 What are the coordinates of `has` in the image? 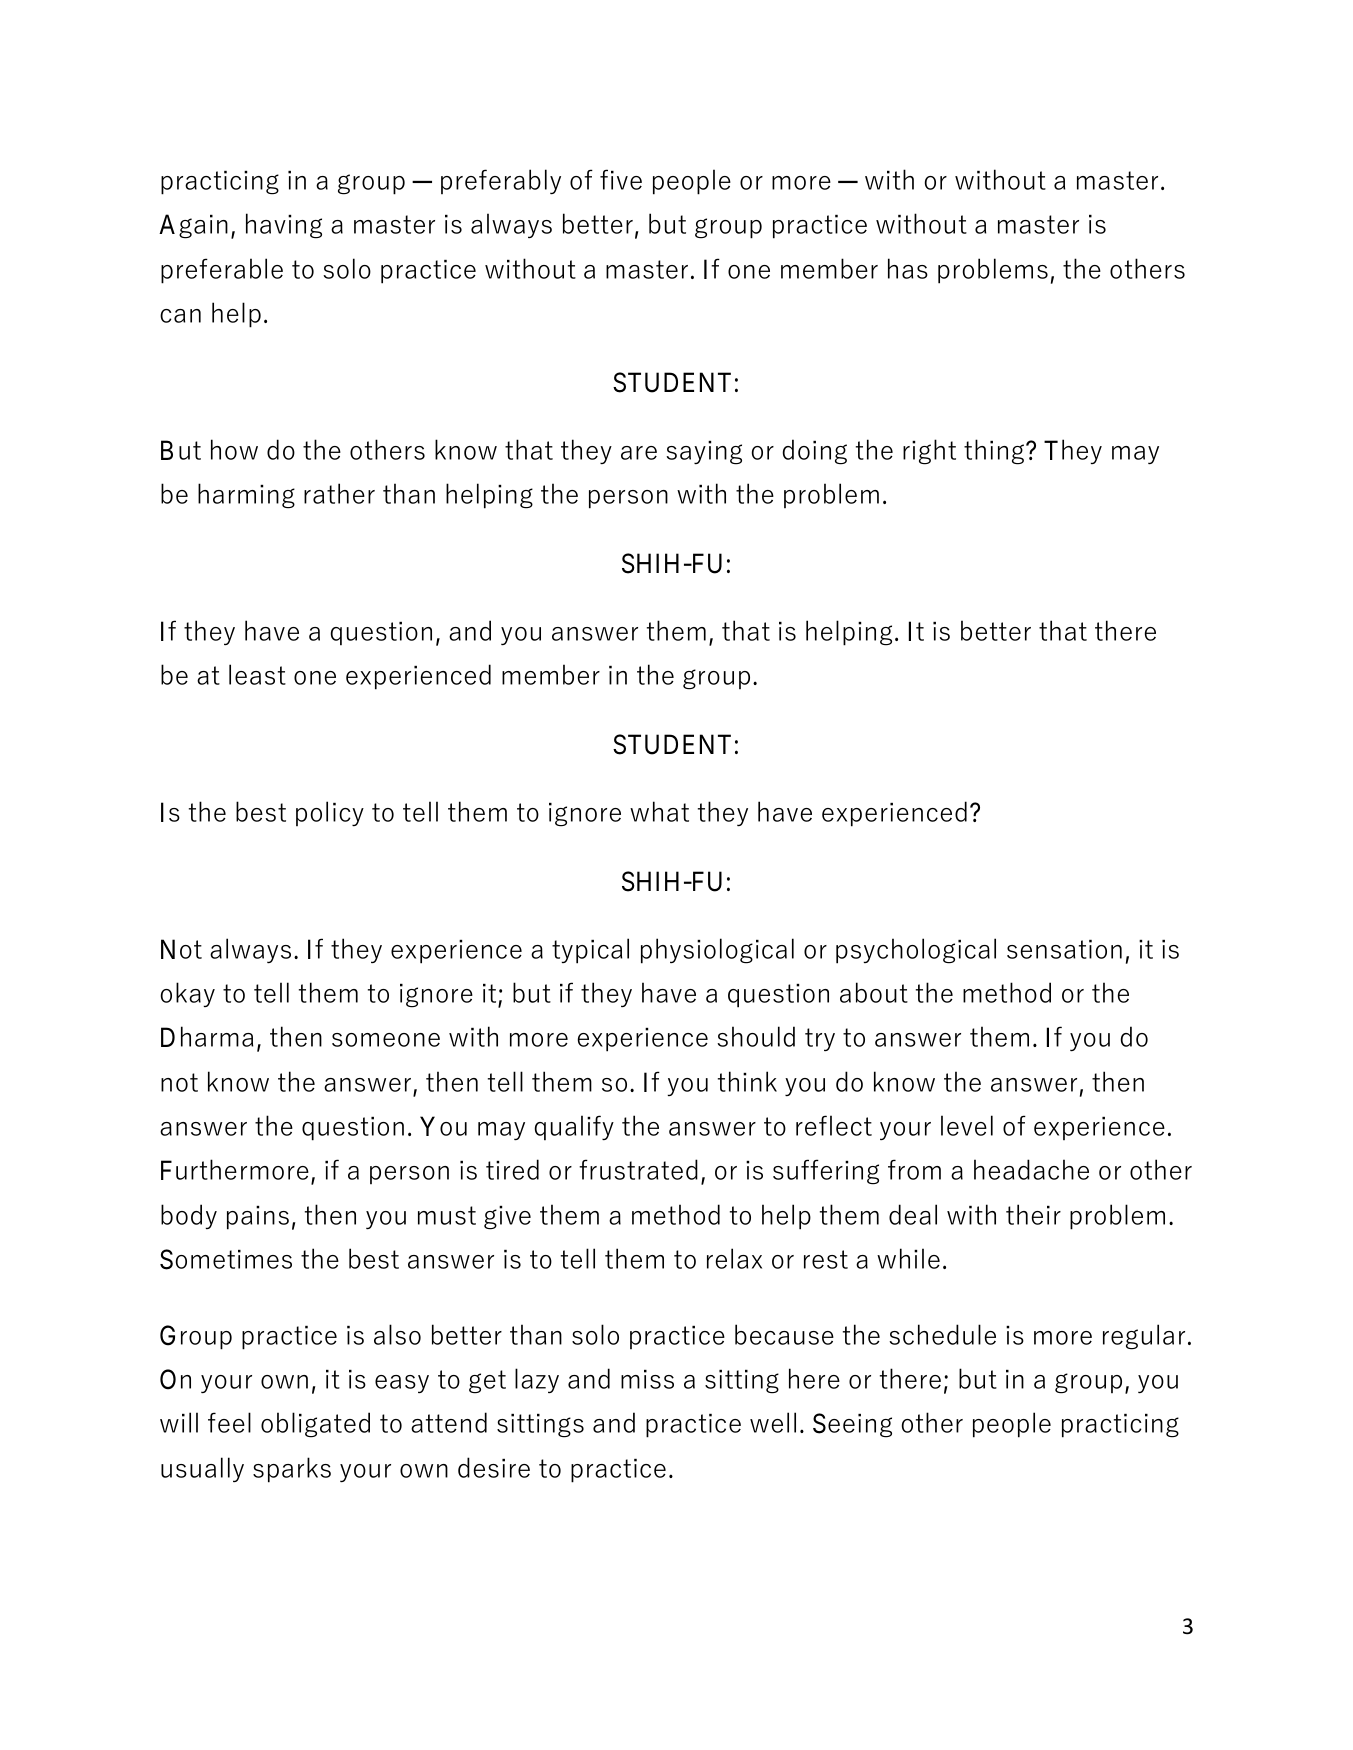 It's located at (908, 268).
